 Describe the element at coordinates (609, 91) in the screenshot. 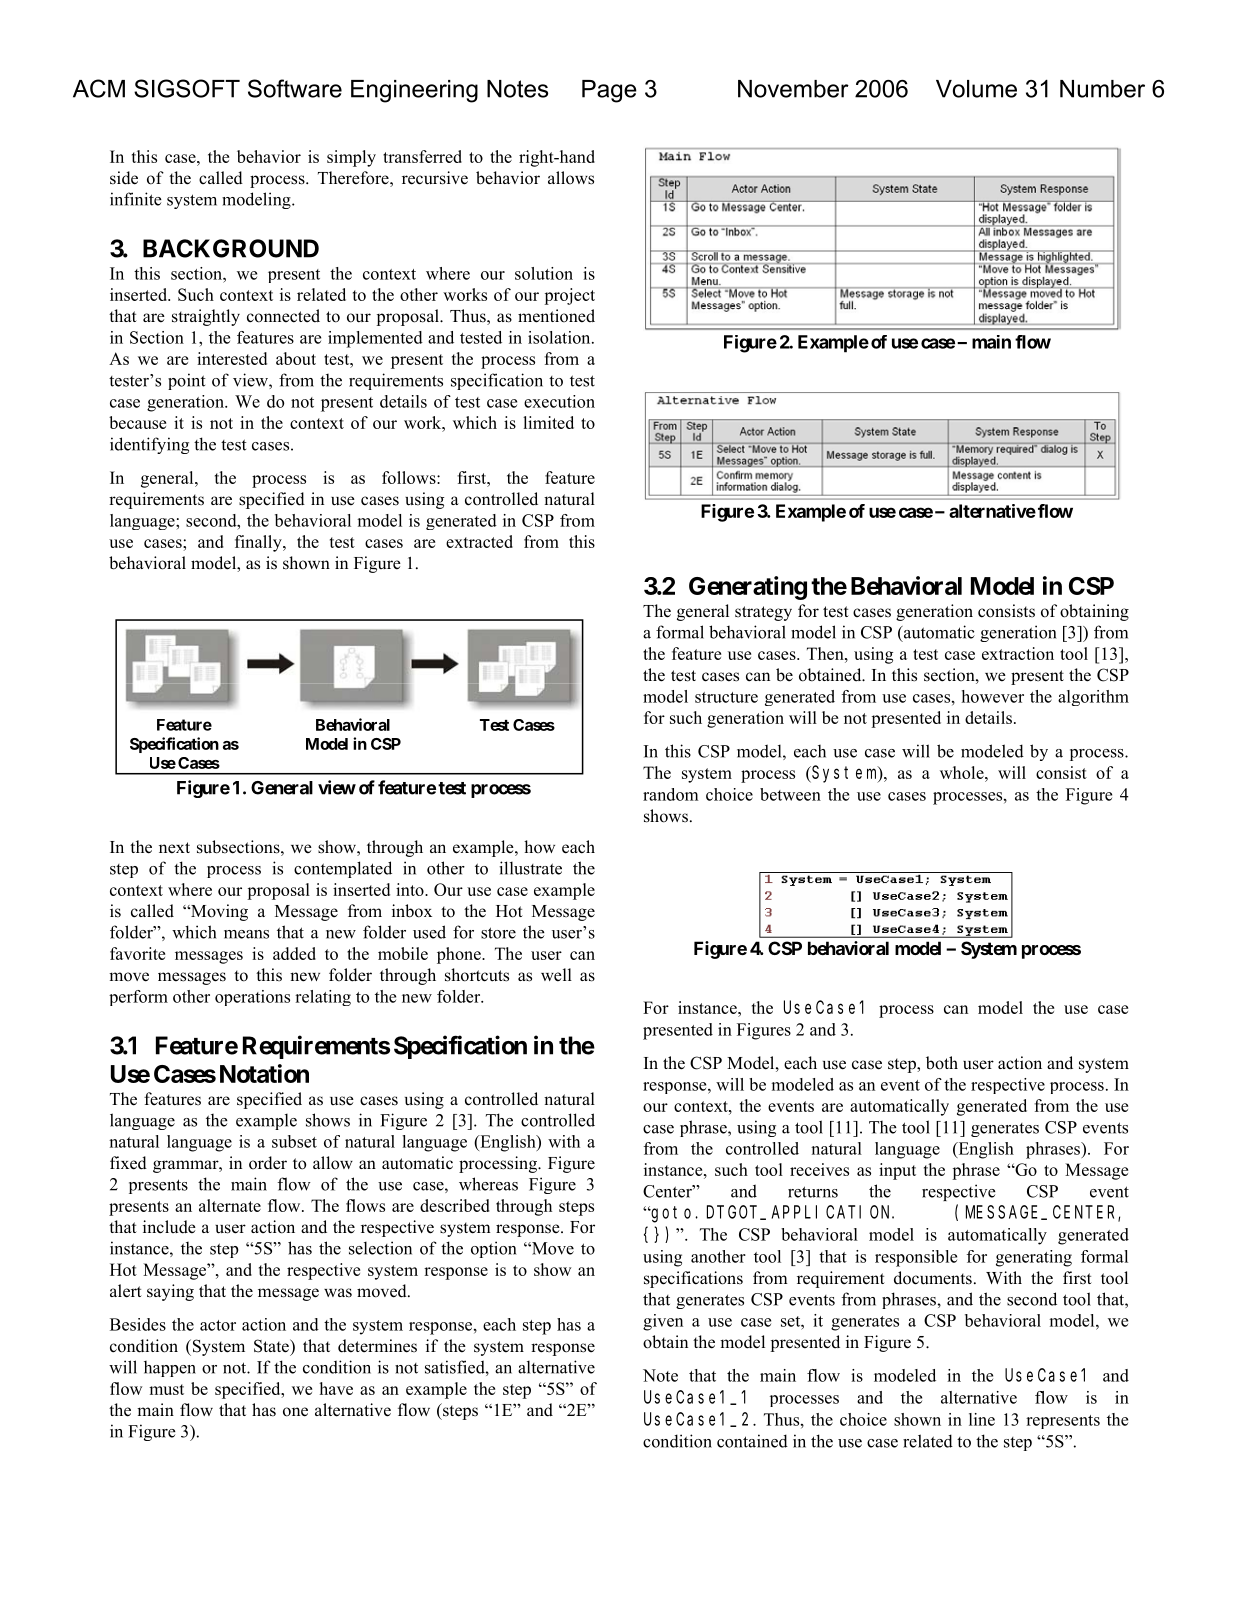

I see `Page` at that location.
